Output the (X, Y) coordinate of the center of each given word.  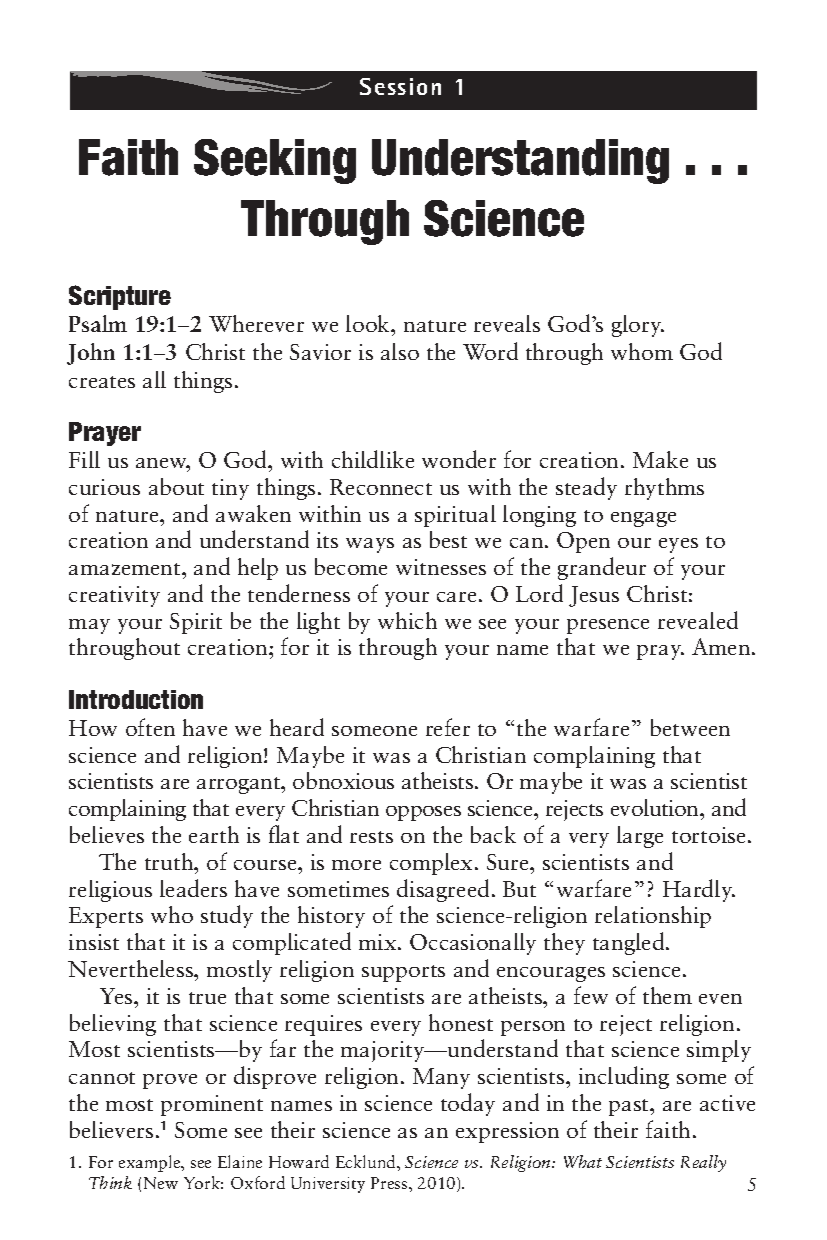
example (151, 1163)
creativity (114, 596)
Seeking (275, 161)
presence (608, 626)
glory (638, 326)
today (468, 1104)
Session (400, 86)
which (407, 620)
